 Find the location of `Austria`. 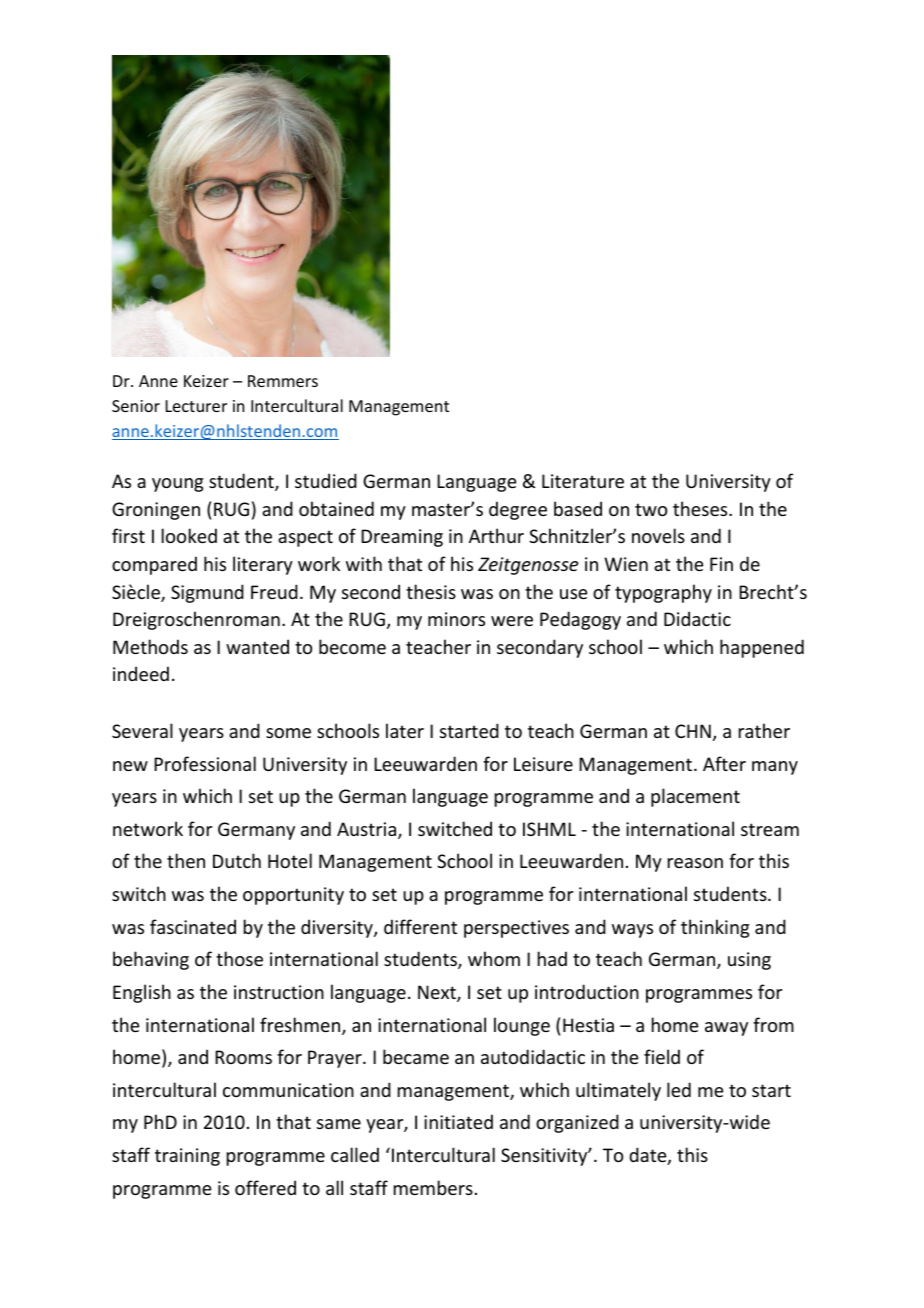

Austria is located at coordinates (368, 830).
